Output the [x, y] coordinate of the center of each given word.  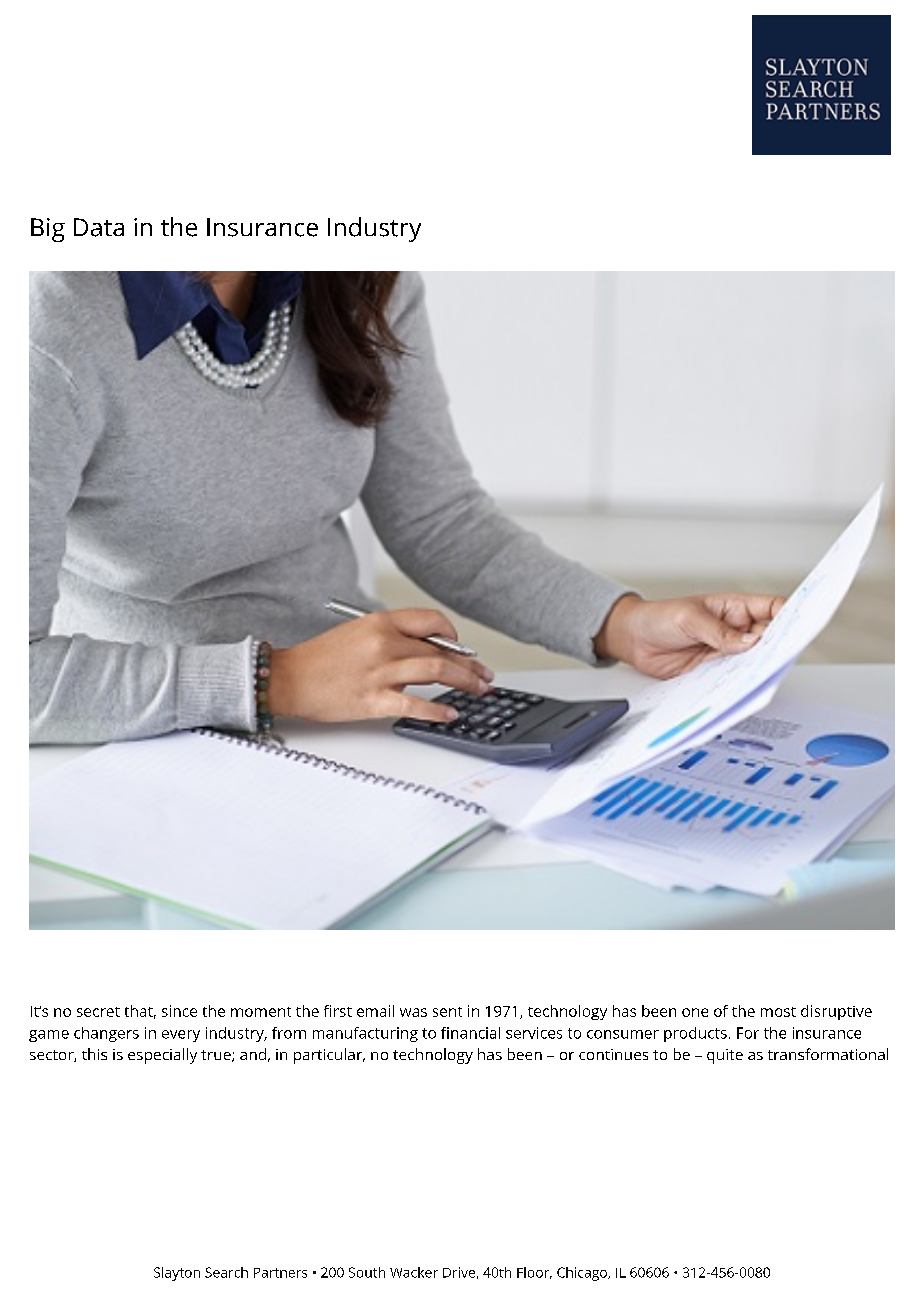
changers [106, 1034]
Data [99, 227]
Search [226, 1272]
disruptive [836, 1012]
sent [447, 1012]
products [695, 1034]
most [778, 1012]
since [179, 1011]
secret [98, 1012]
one [695, 1012]
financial [470, 1033]
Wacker [414, 1272]
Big [48, 230]
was [413, 1012]
